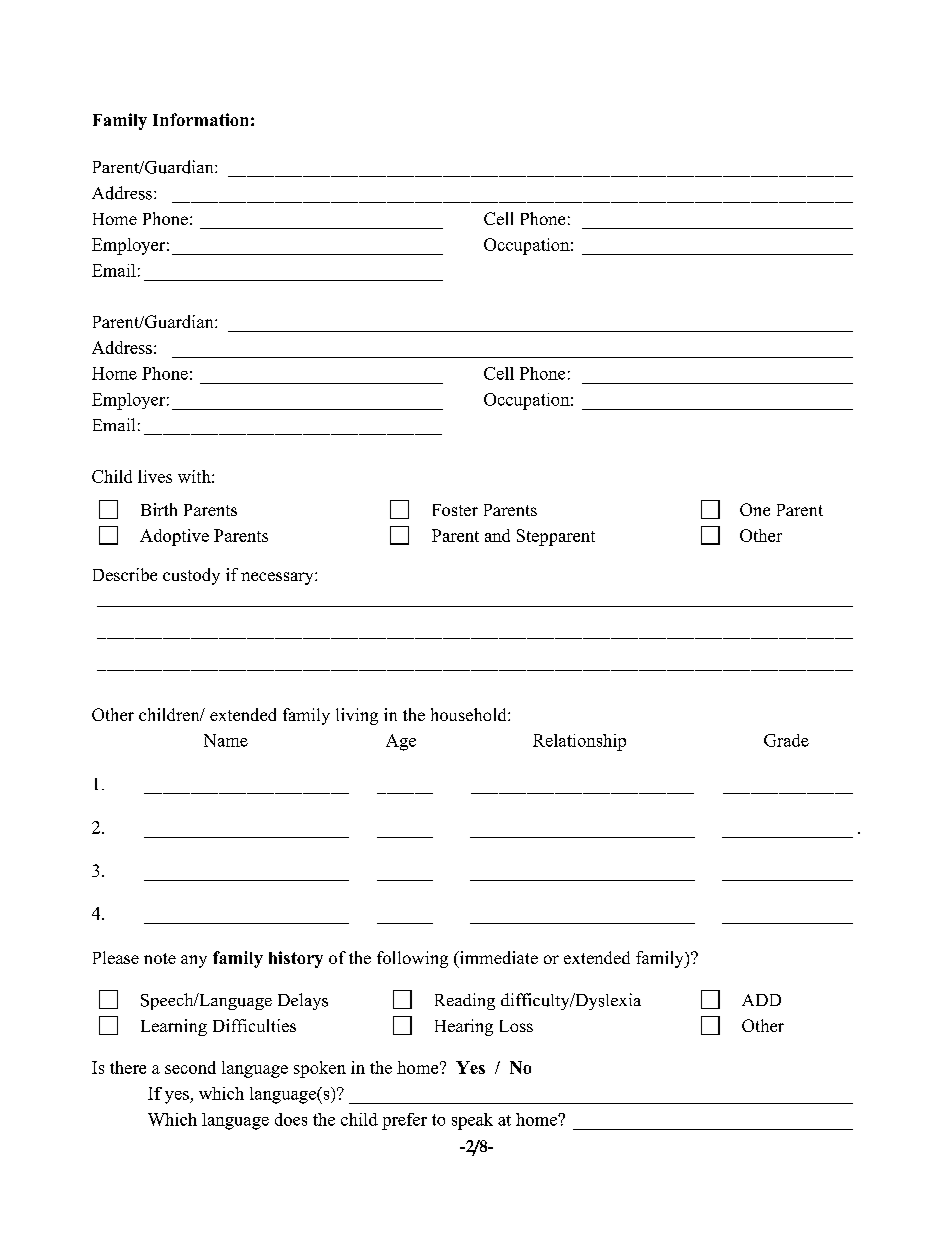  Describe the element at coordinates (497, 535) in the page. I see `and` at that location.
